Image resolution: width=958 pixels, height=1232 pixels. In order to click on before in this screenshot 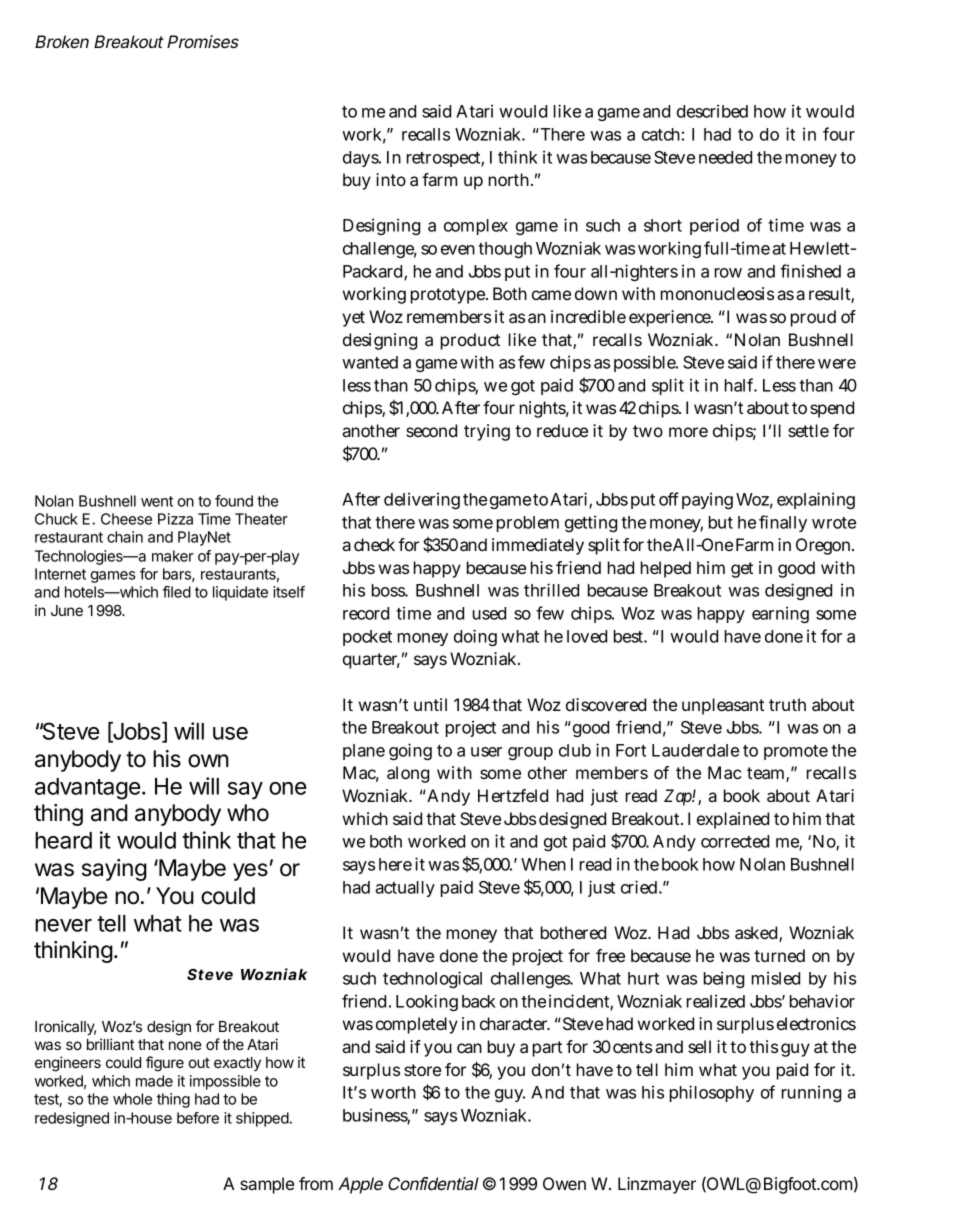, I will do `click(198, 1118)`.
